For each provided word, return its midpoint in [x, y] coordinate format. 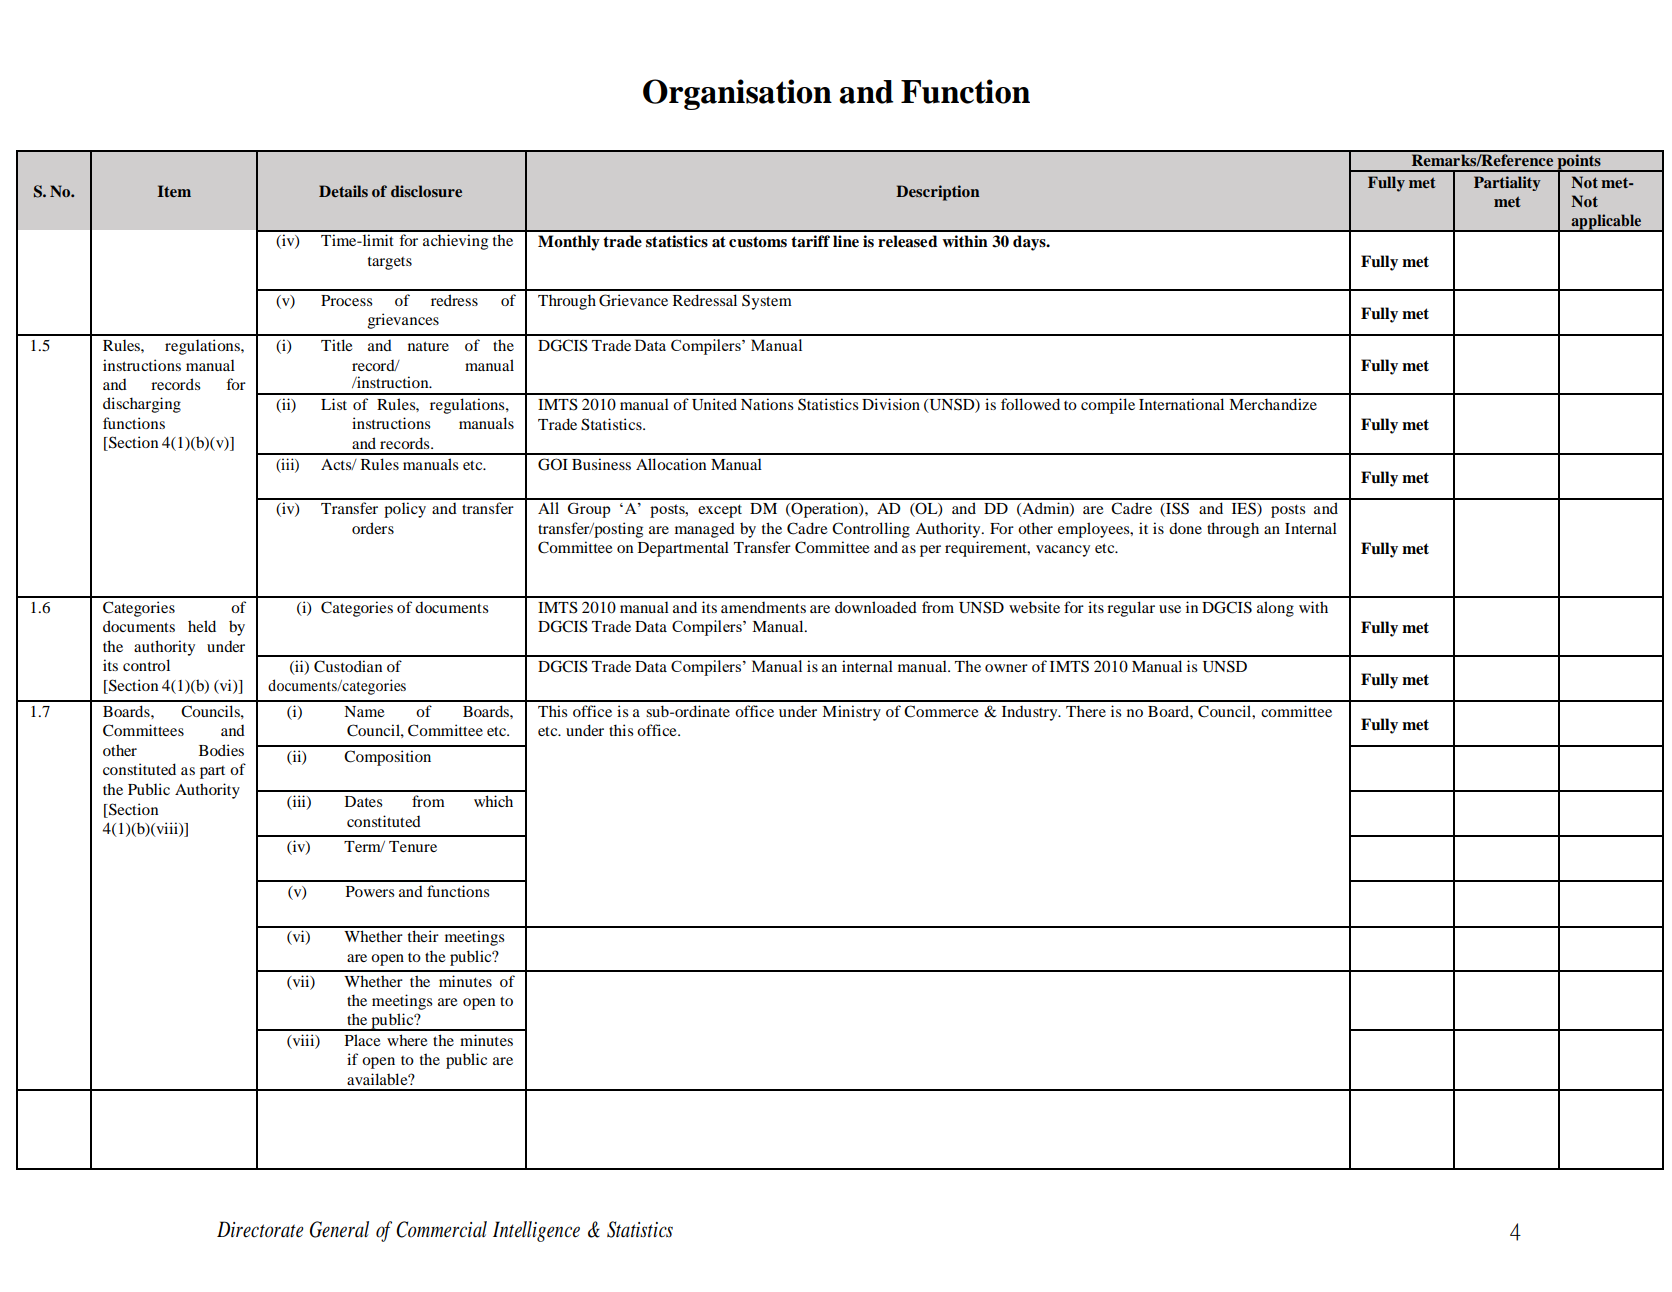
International [1181, 404]
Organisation [737, 94]
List [334, 404]
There [1086, 711]
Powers [370, 891]
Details [343, 191]
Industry [1031, 713]
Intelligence [536, 1231]
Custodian [348, 666]
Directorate [260, 1229]
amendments [763, 607]
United [714, 404]
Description [938, 193]
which [493, 801]
